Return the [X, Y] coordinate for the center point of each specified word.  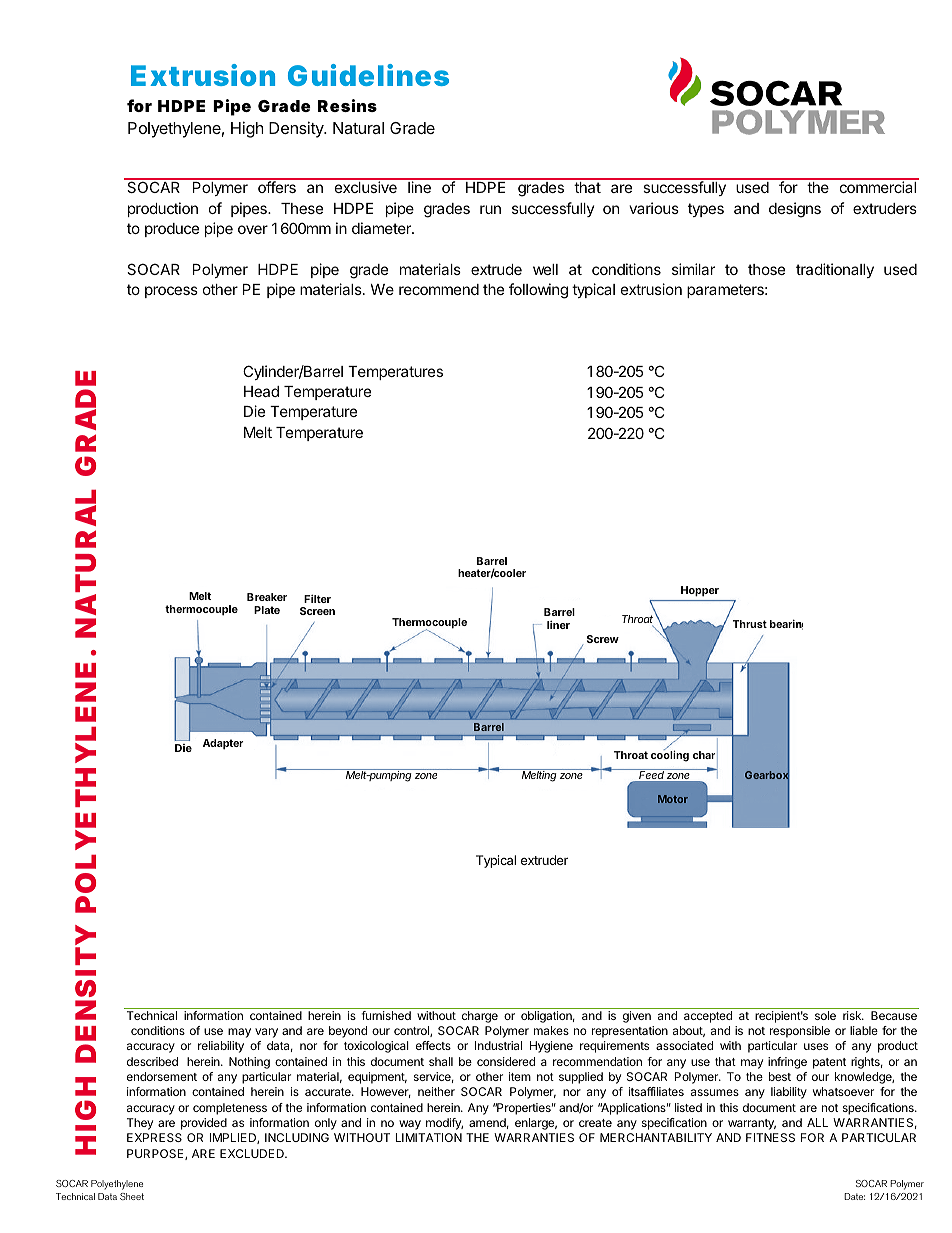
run [490, 209]
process [171, 292]
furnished [386, 1015]
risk [853, 1015]
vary [266, 1033]
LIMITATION [429, 1137]
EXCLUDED [253, 1153]
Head [261, 391]
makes [551, 1030]
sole [825, 1015]
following [538, 291]
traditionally [835, 270]
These [302, 208]
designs [795, 210]
